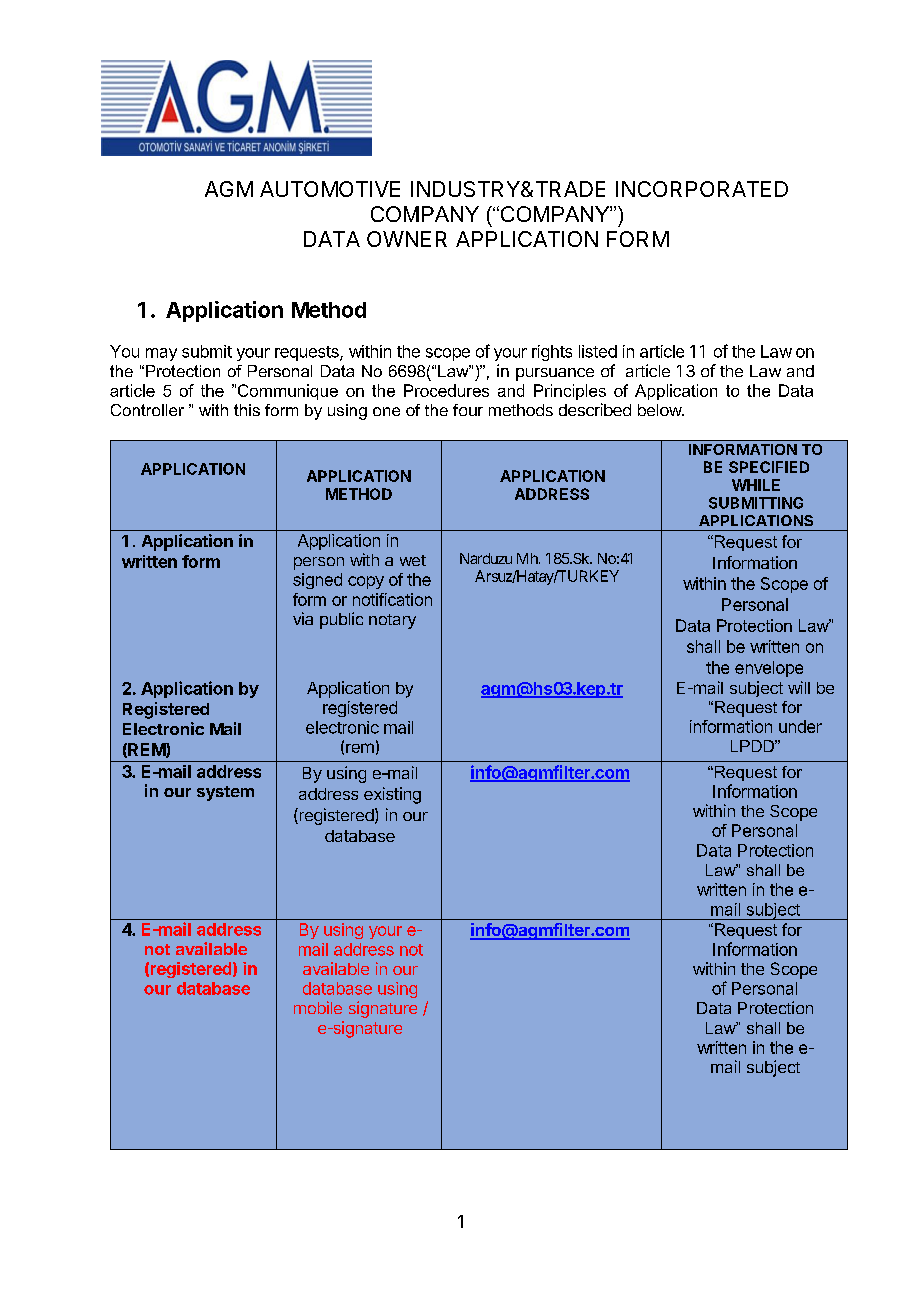  What do you see at coordinates (799, 687) in the screenshot?
I see `will` at bounding box center [799, 687].
